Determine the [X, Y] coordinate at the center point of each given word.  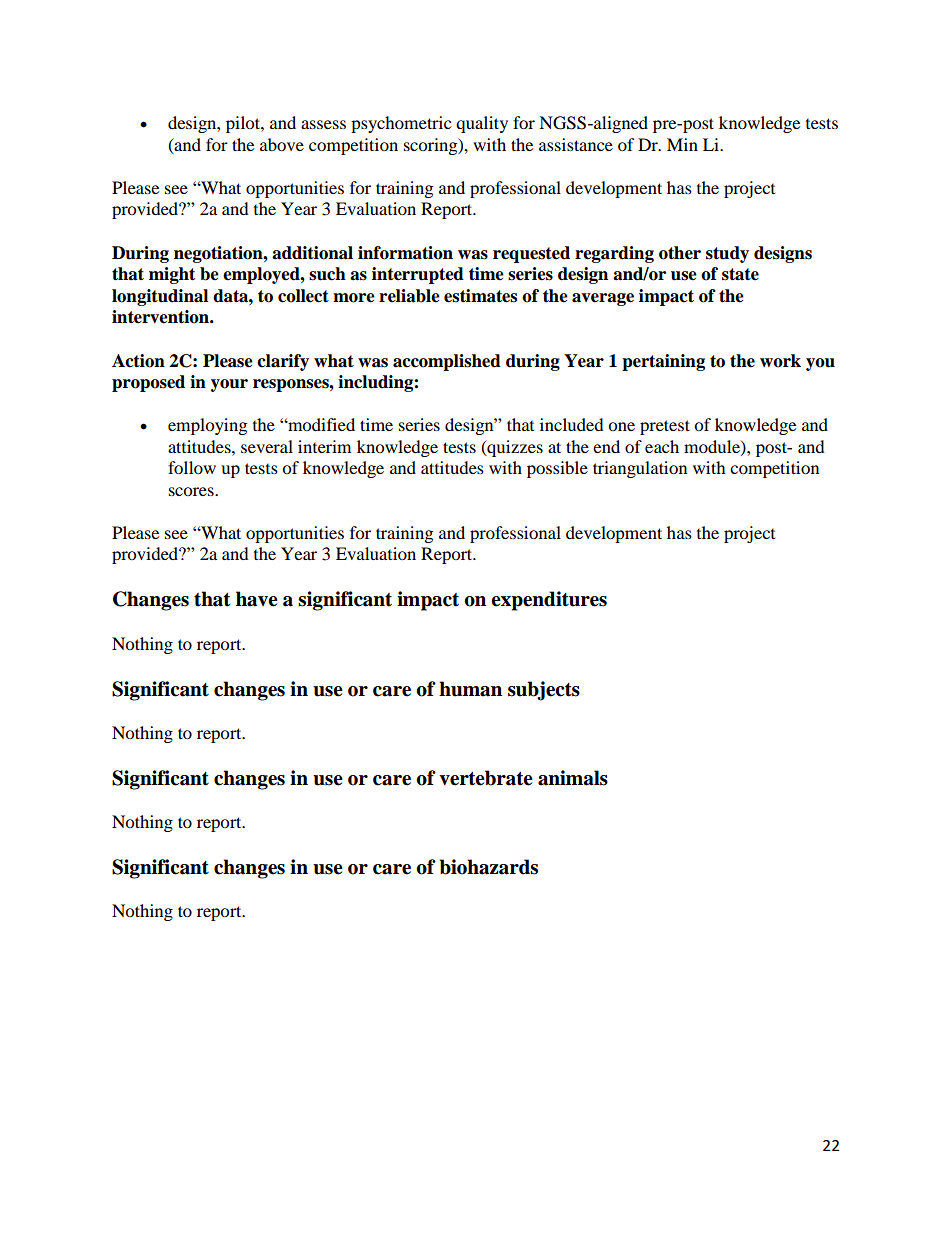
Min [682, 144]
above [282, 144]
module [713, 447]
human [470, 689]
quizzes [514, 448]
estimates [480, 296]
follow [192, 467]
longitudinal [160, 297]
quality [482, 124]
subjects [544, 691]
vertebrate [486, 778]
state [740, 274]
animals [573, 778]
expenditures [549, 601]
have [257, 599]
